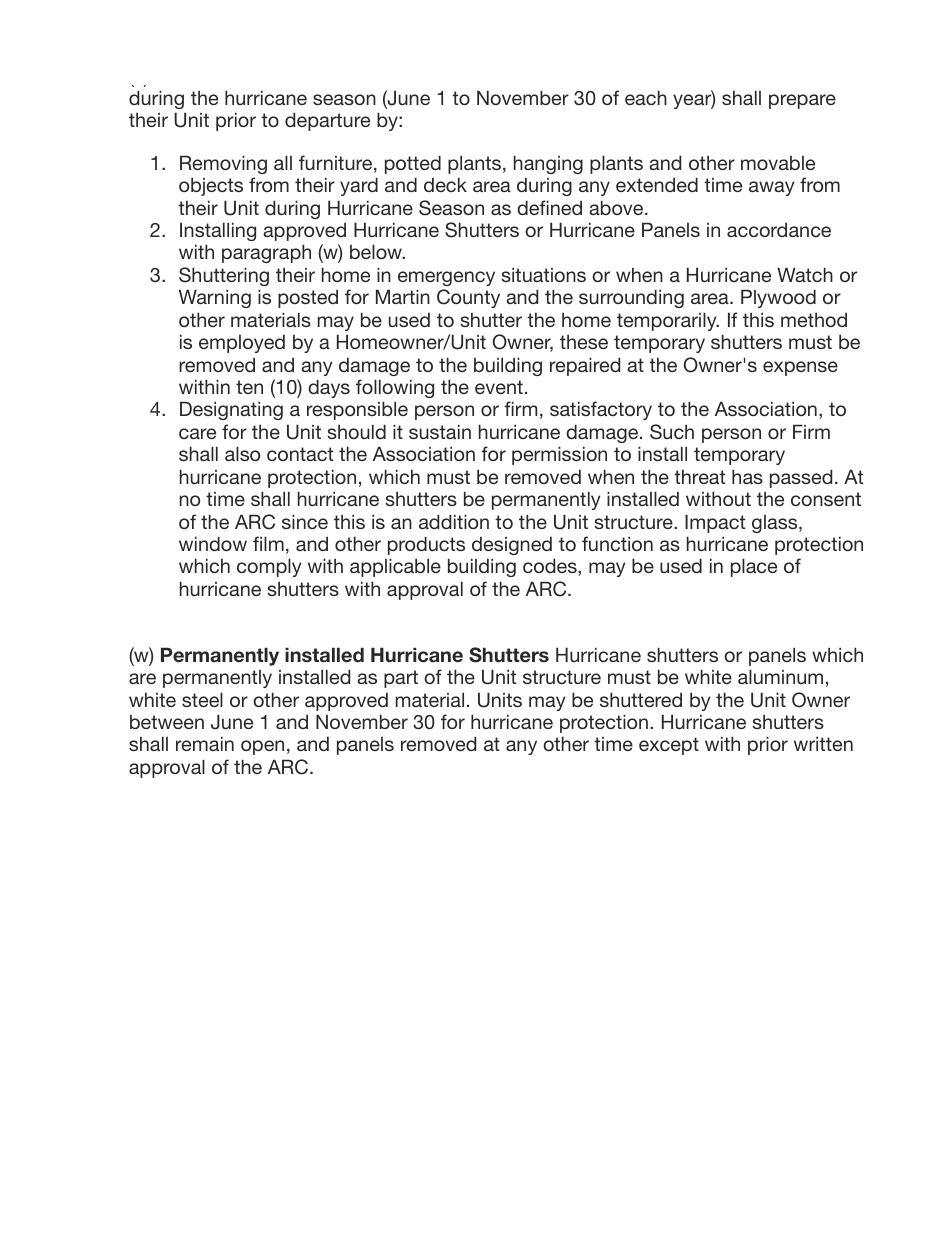 The height and width of the page is (1233, 952). What do you see at coordinates (454, 521) in the page?
I see `addition` at bounding box center [454, 521].
